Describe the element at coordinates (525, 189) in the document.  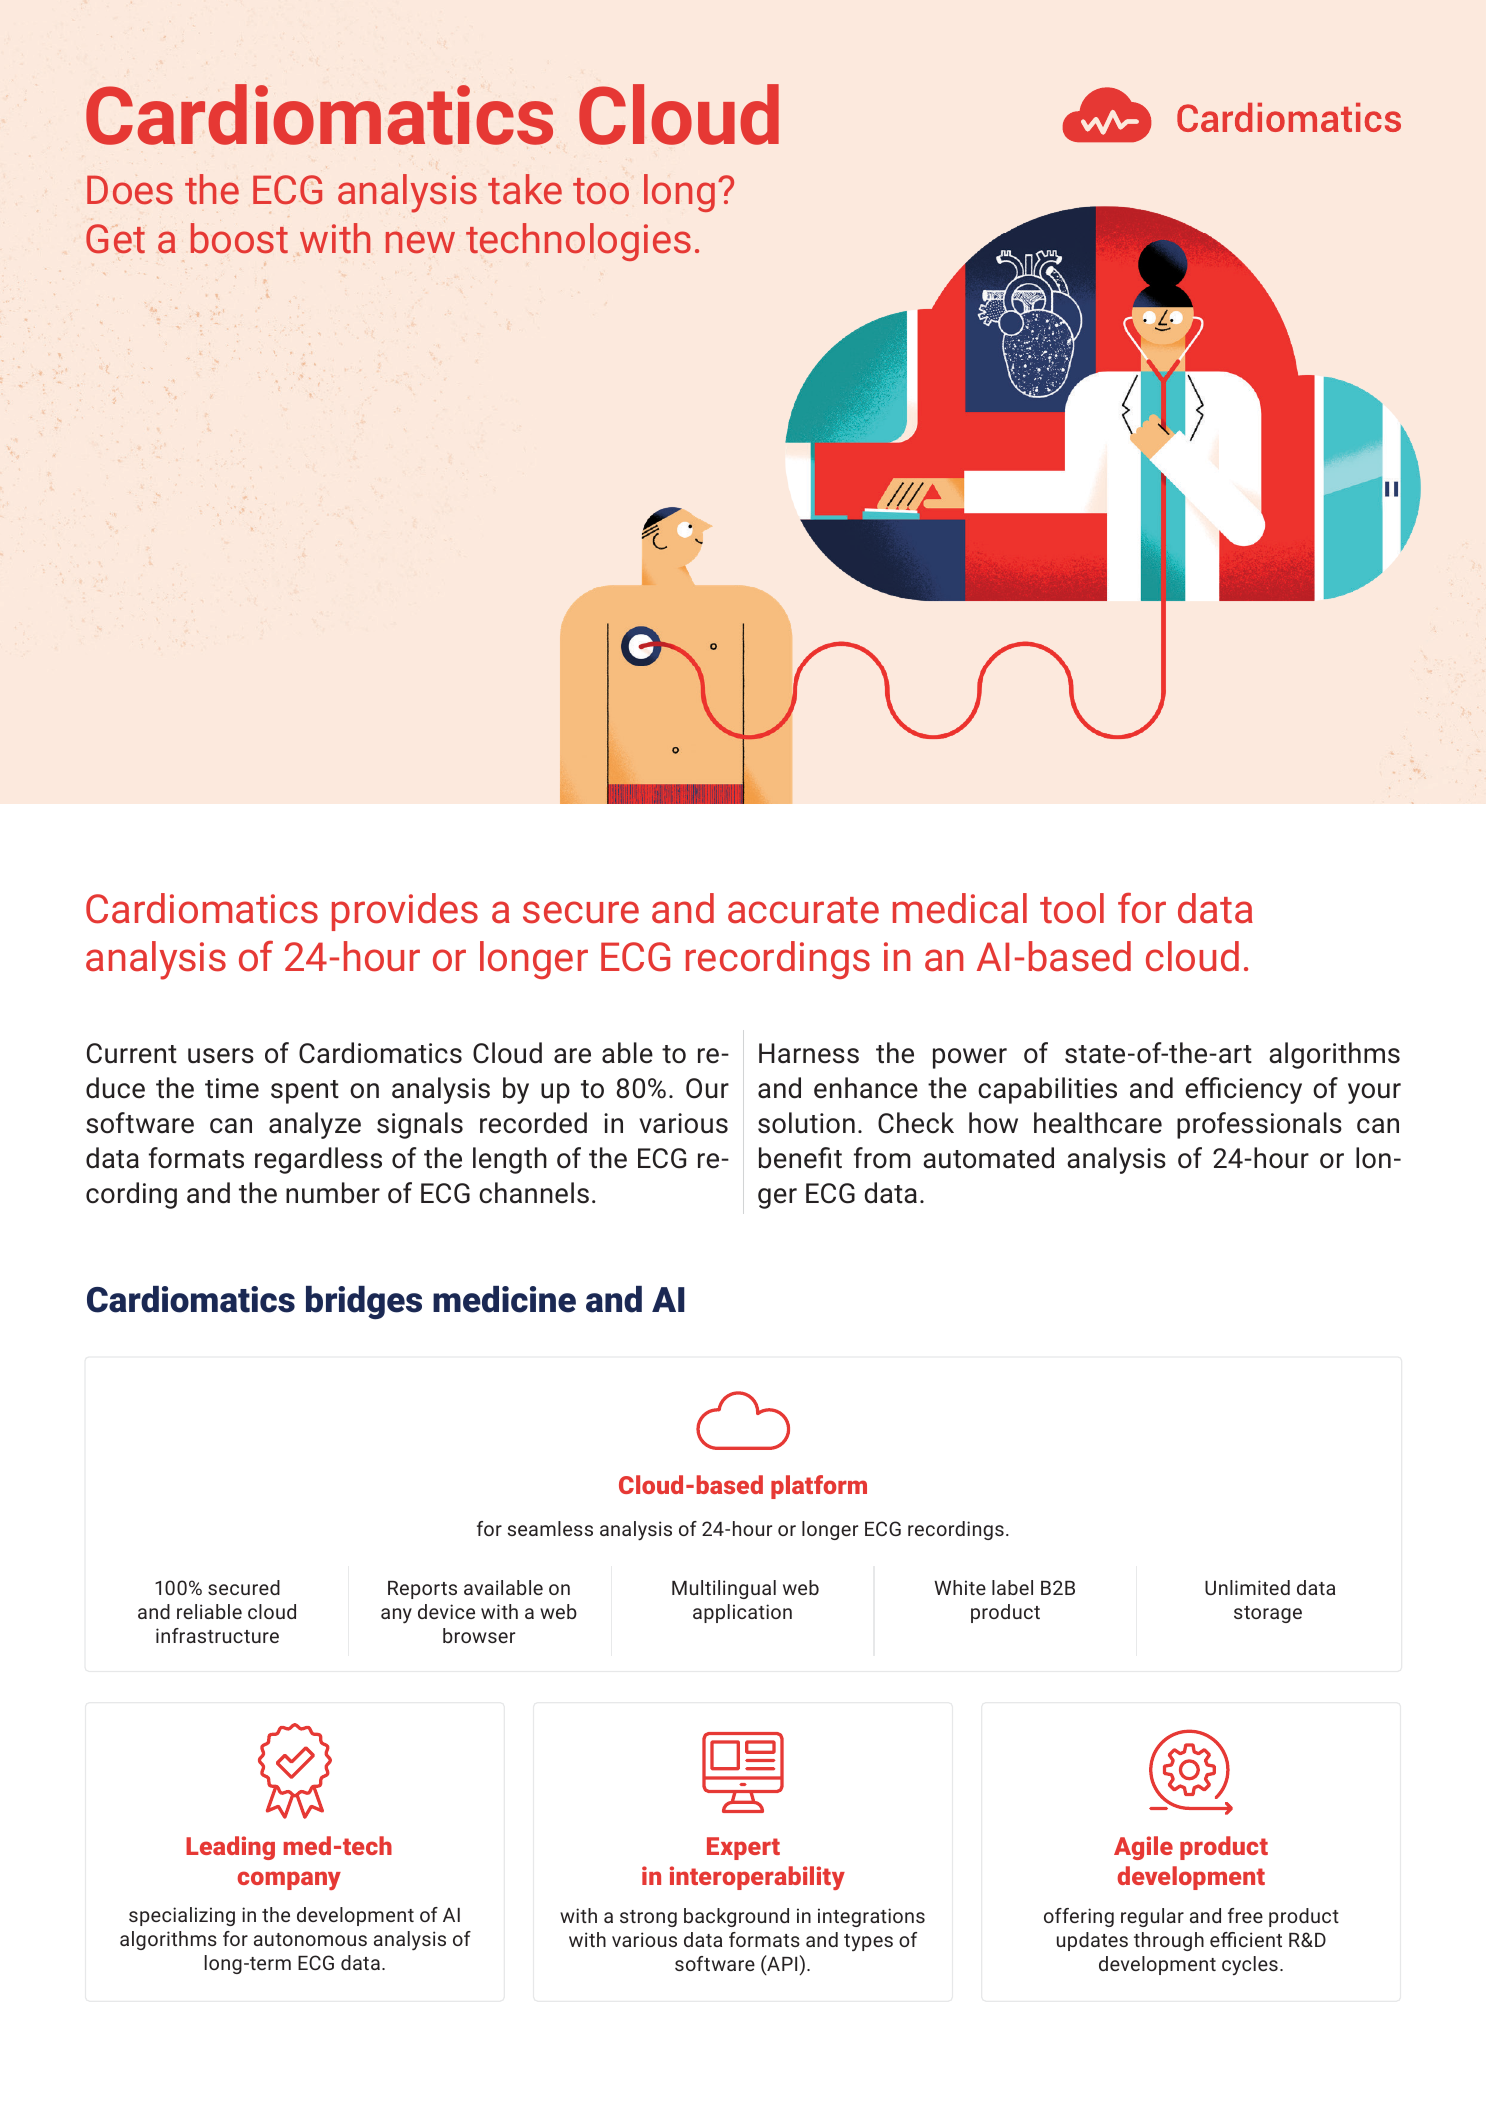
I see `take` at that location.
